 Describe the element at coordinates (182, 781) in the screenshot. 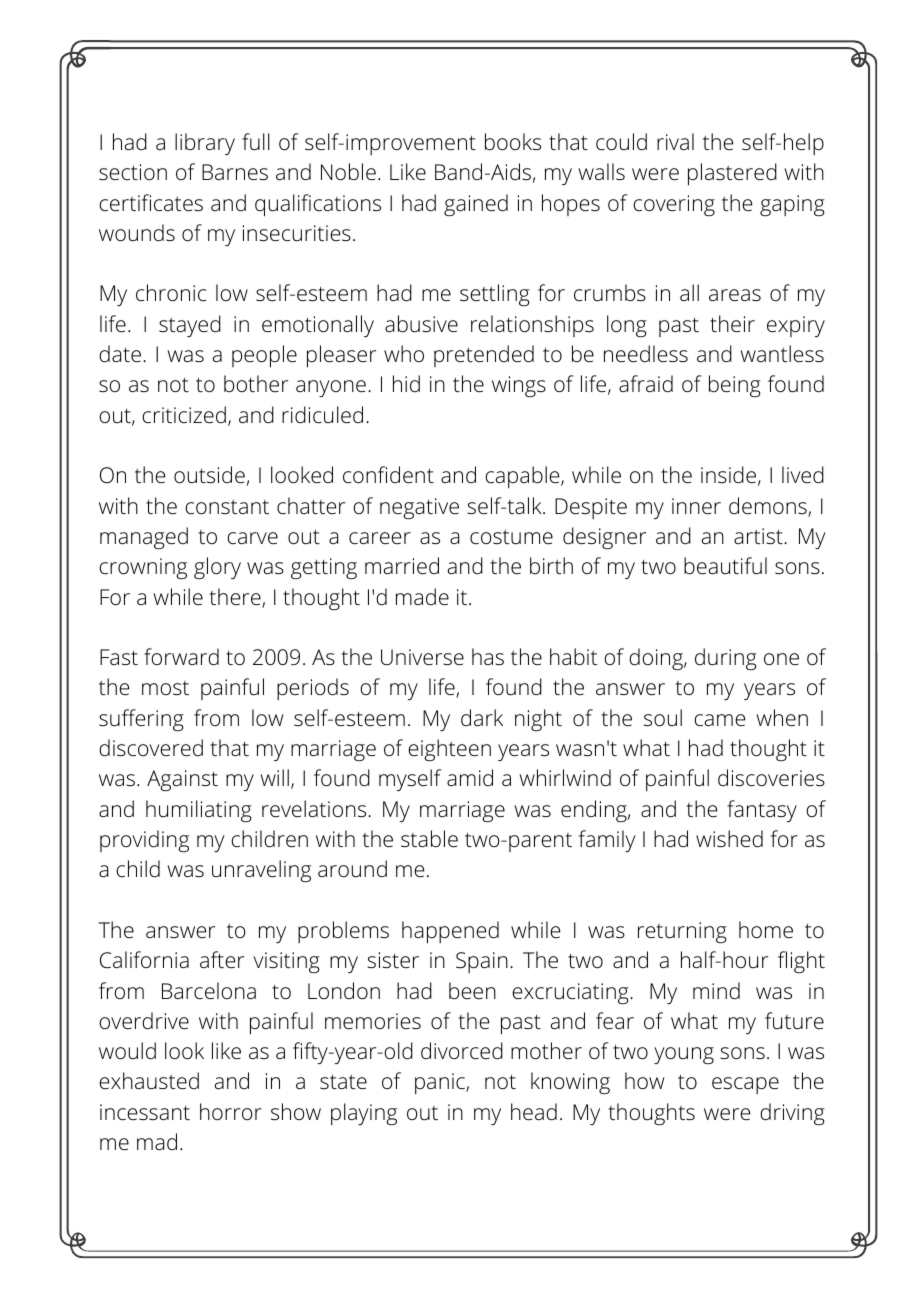

I see `Against` at that location.
